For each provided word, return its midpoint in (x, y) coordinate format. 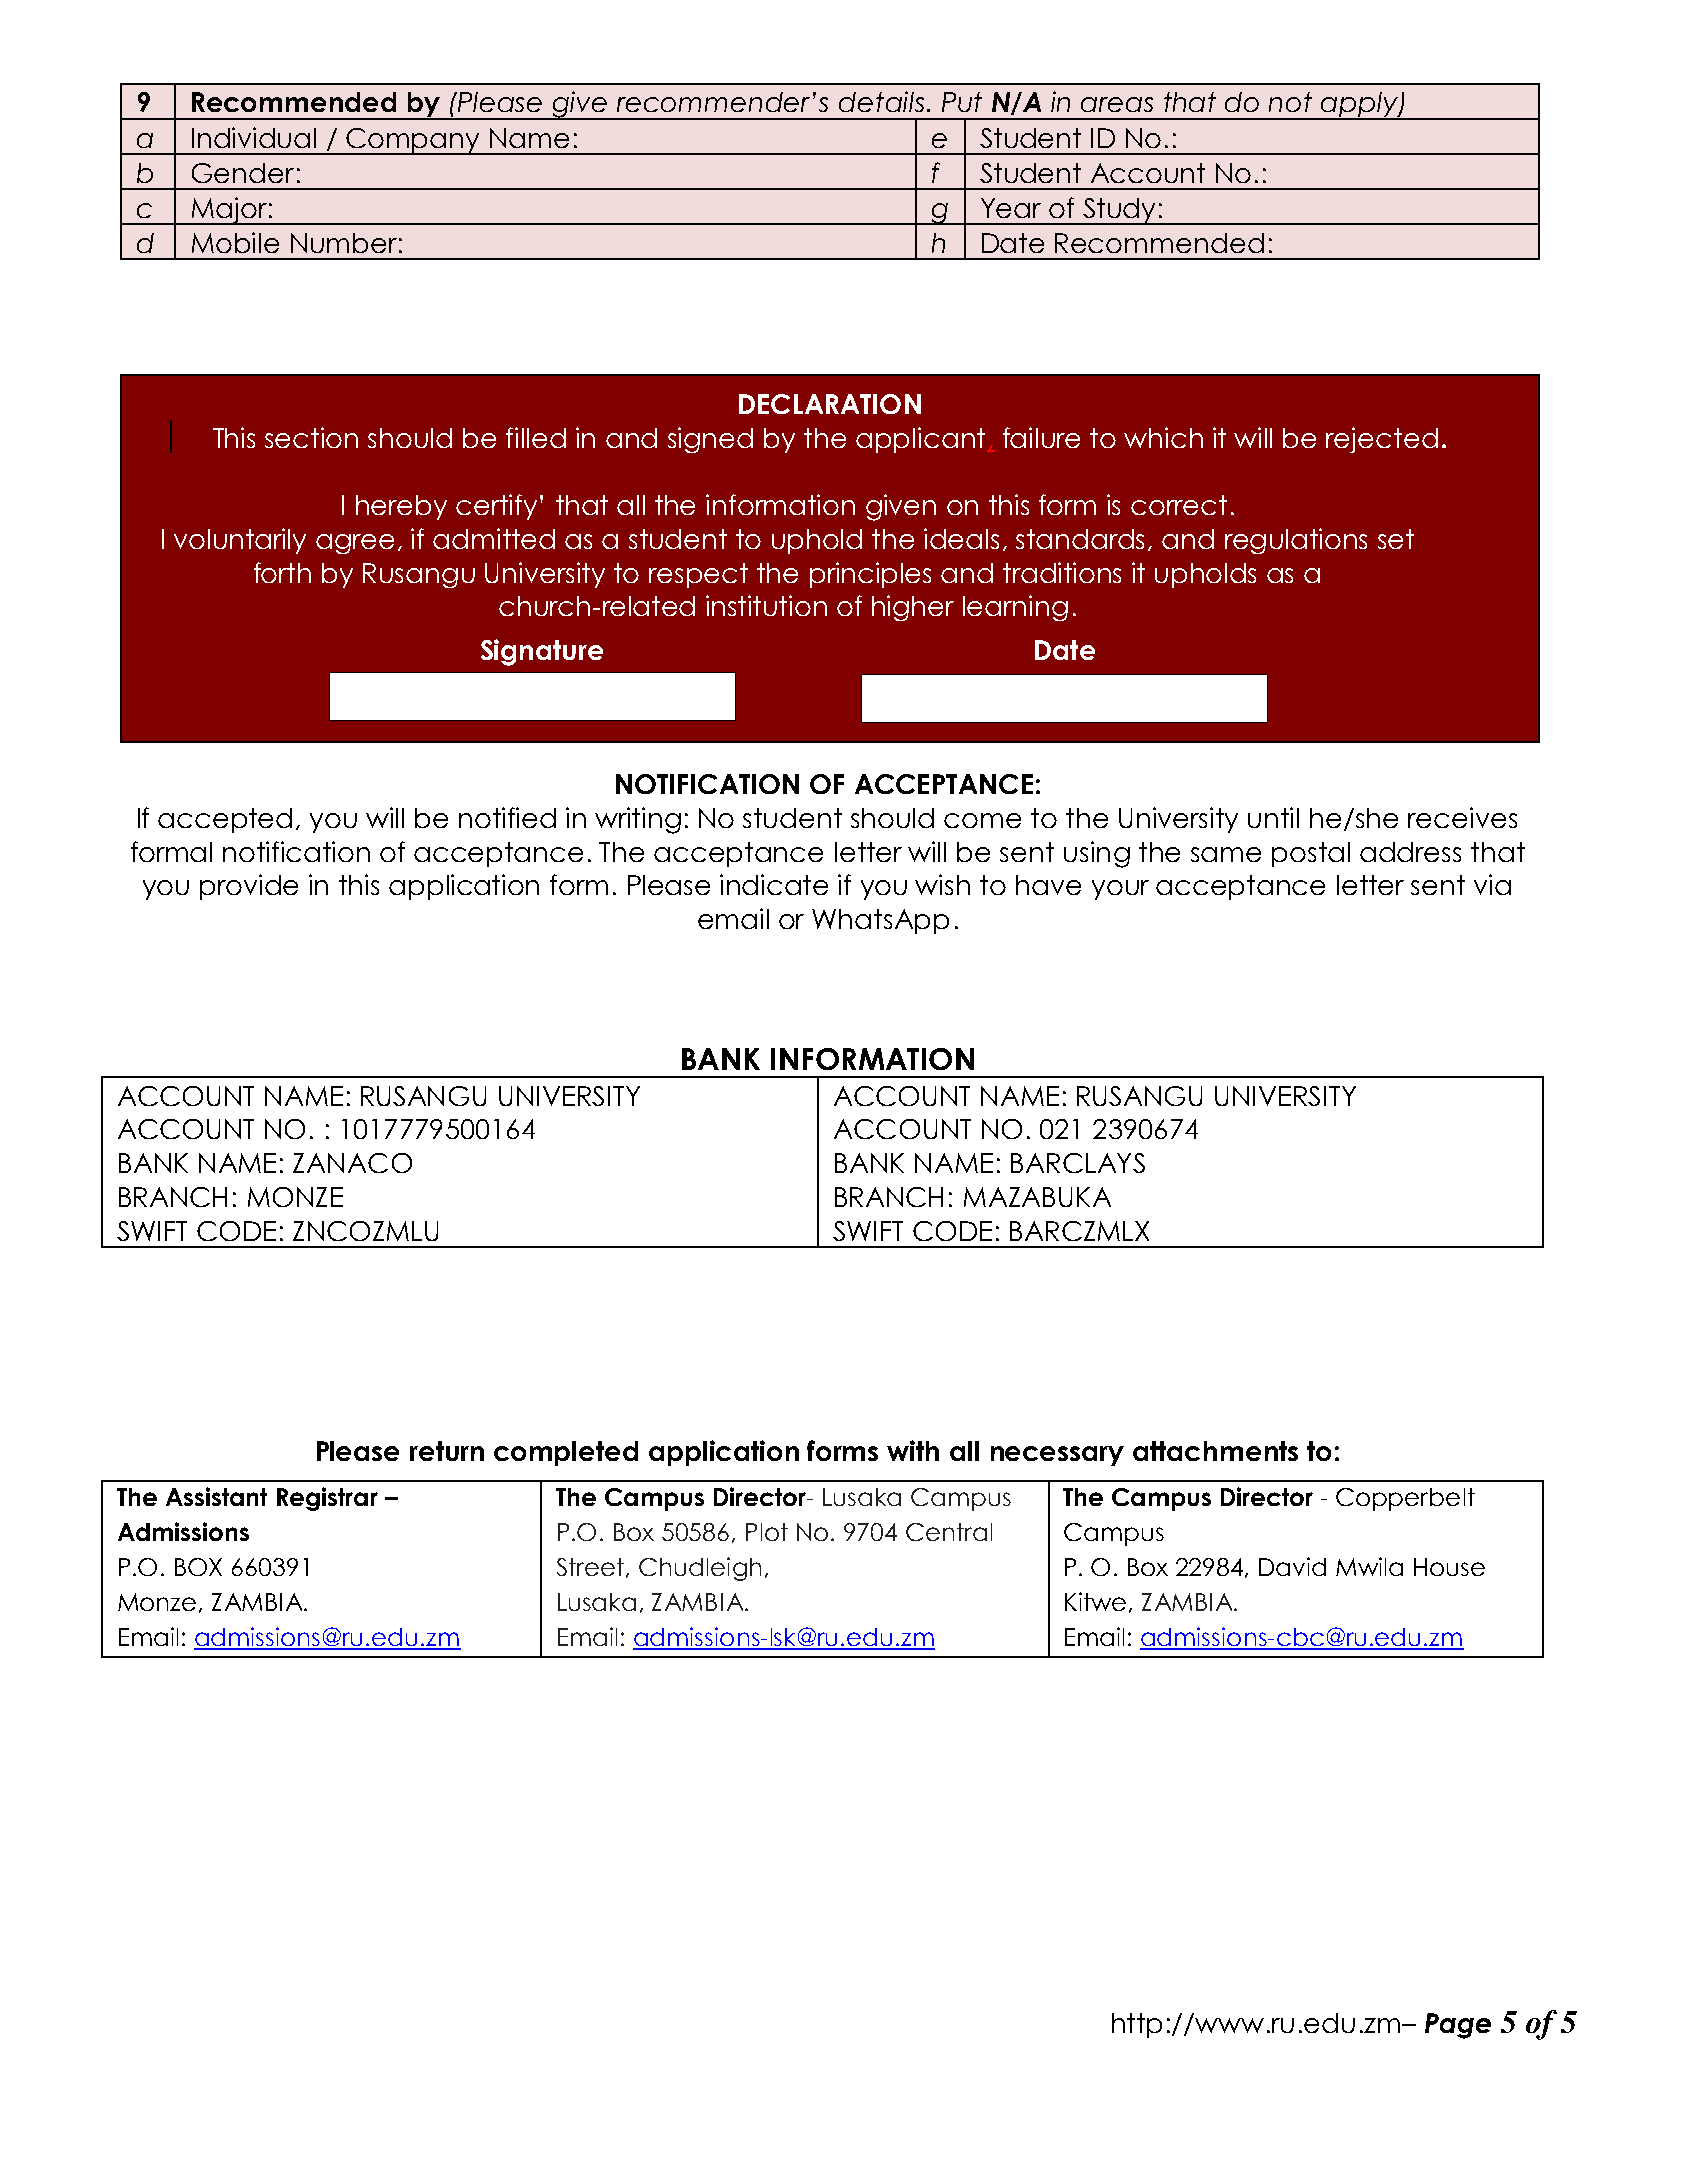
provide (249, 887)
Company (413, 141)
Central (949, 1532)
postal (1311, 854)
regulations (1296, 541)
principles (870, 575)
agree (355, 544)
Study (1119, 211)
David (1292, 1566)
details (881, 101)
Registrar (327, 1499)
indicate (774, 884)
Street (592, 1568)
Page (1458, 2026)
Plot (767, 1532)
